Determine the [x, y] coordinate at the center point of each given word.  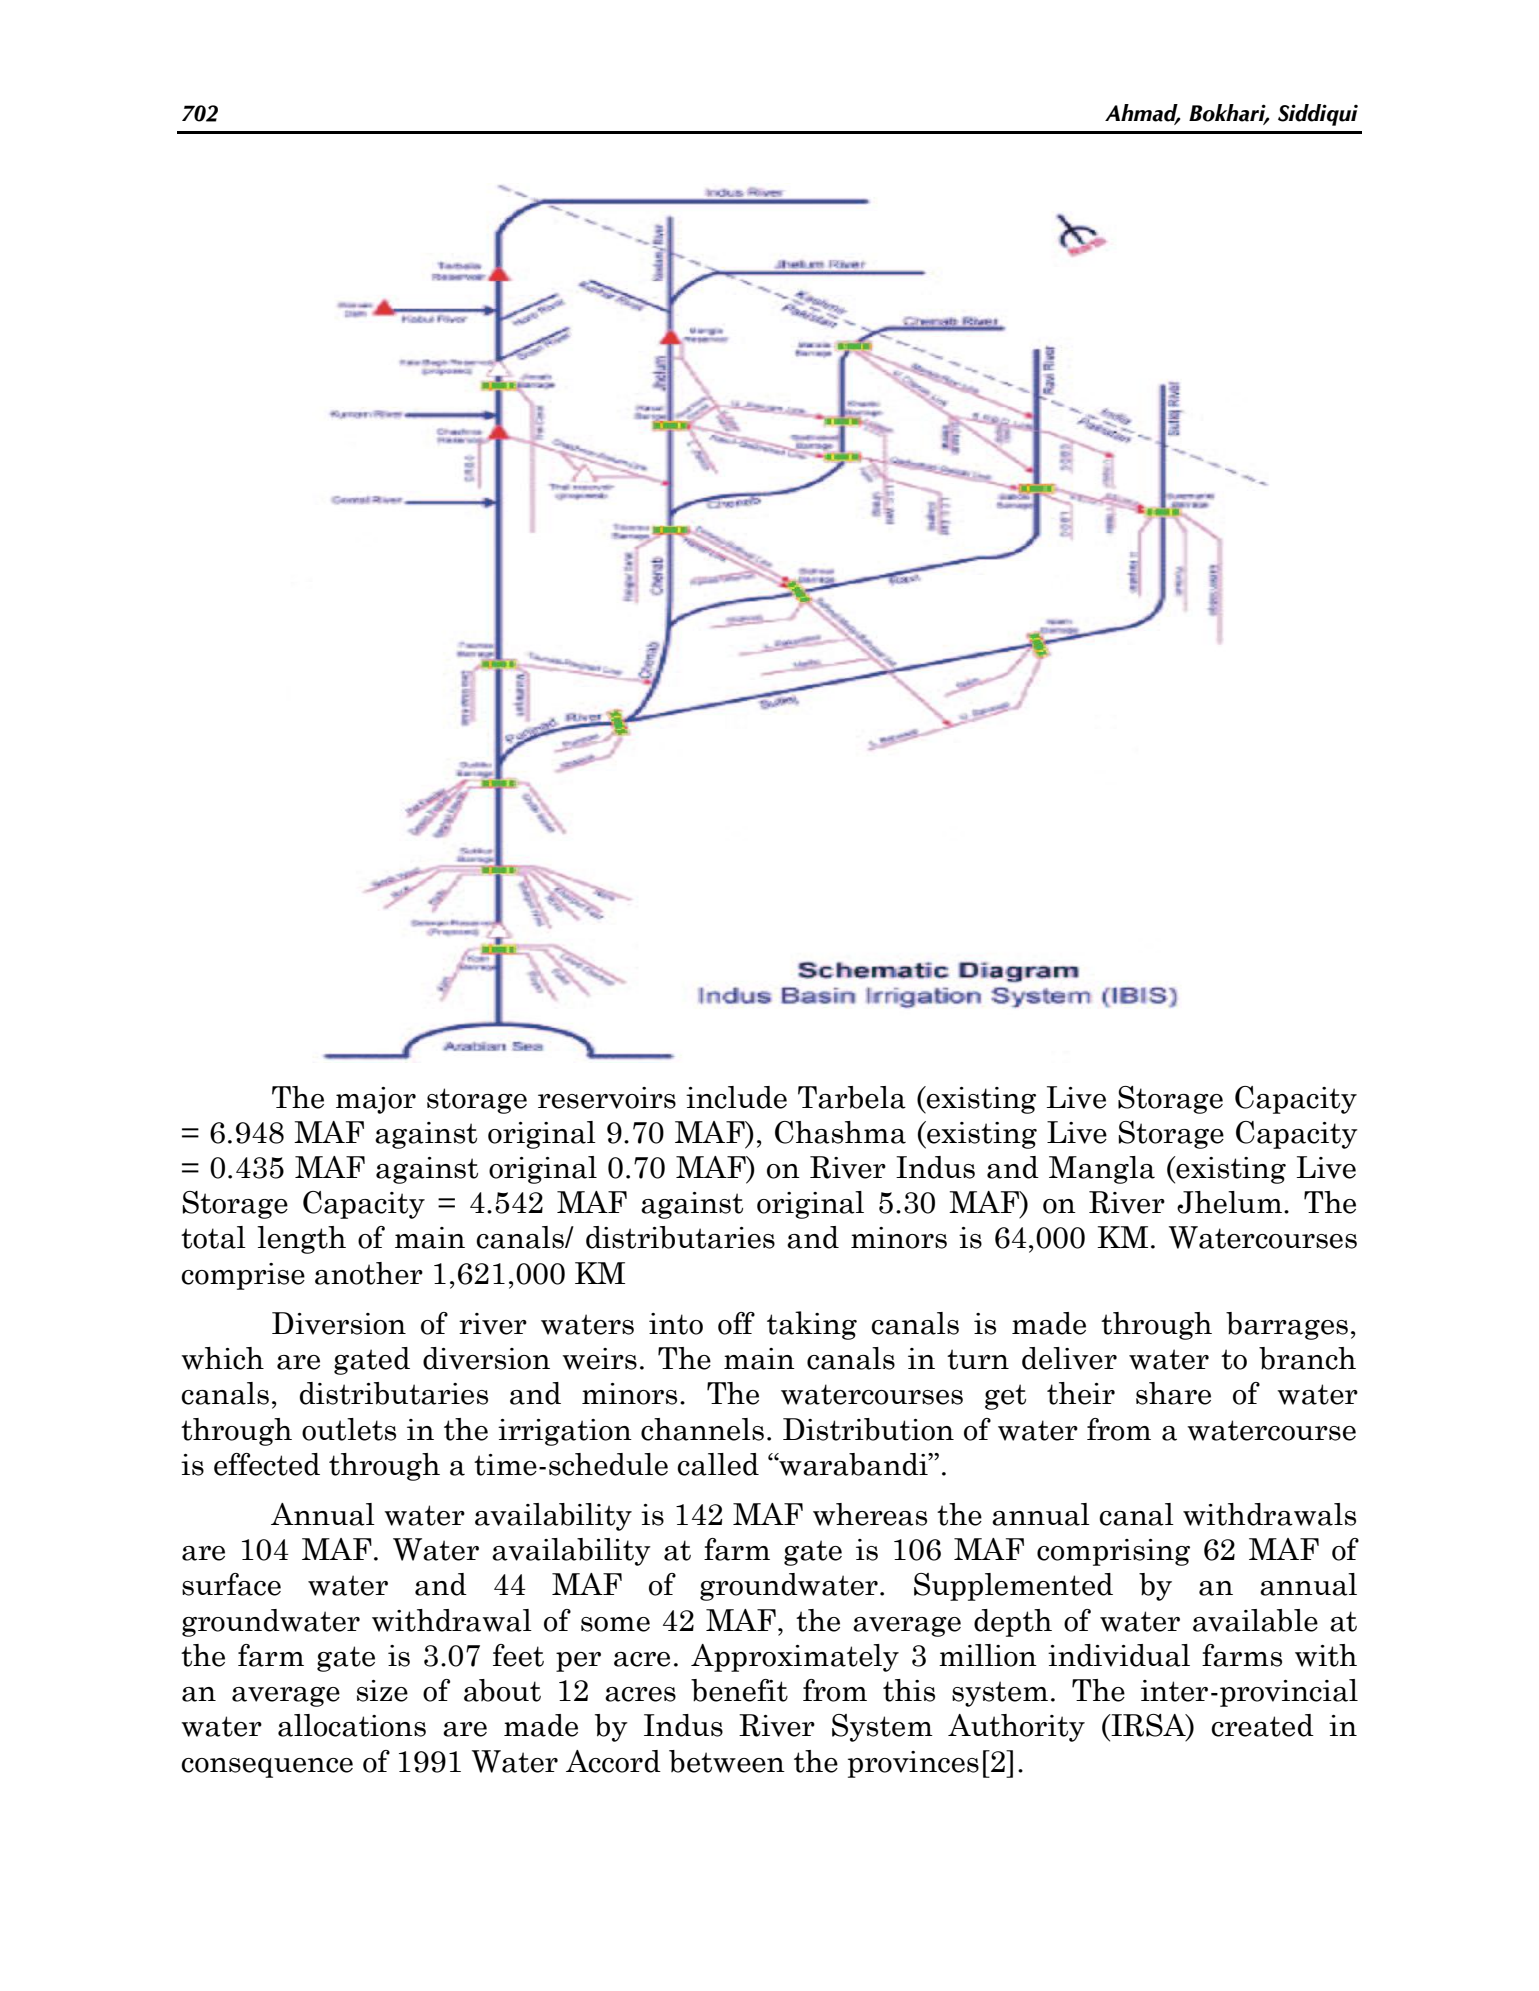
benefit [739, 1690]
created [1262, 1725]
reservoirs [607, 1098]
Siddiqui [1318, 115]
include [736, 1097]
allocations [352, 1725]
